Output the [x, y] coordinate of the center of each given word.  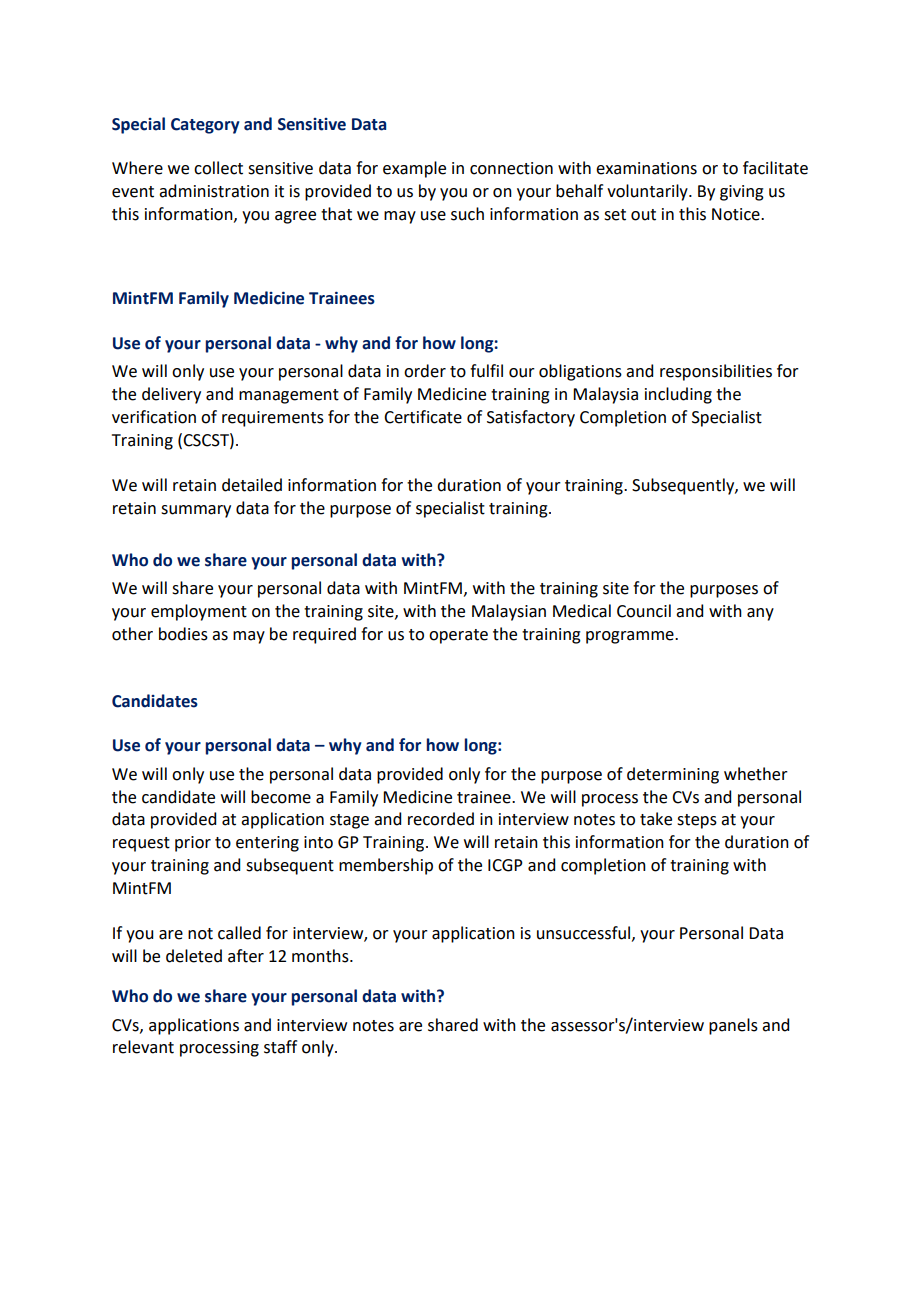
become [281, 797]
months [321, 956]
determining [673, 775]
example [414, 169]
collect [218, 168]
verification [154, 417]
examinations [646, 168]
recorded [441, 819]
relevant [143, 1047]
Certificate [423, 417]
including [678, 395]
